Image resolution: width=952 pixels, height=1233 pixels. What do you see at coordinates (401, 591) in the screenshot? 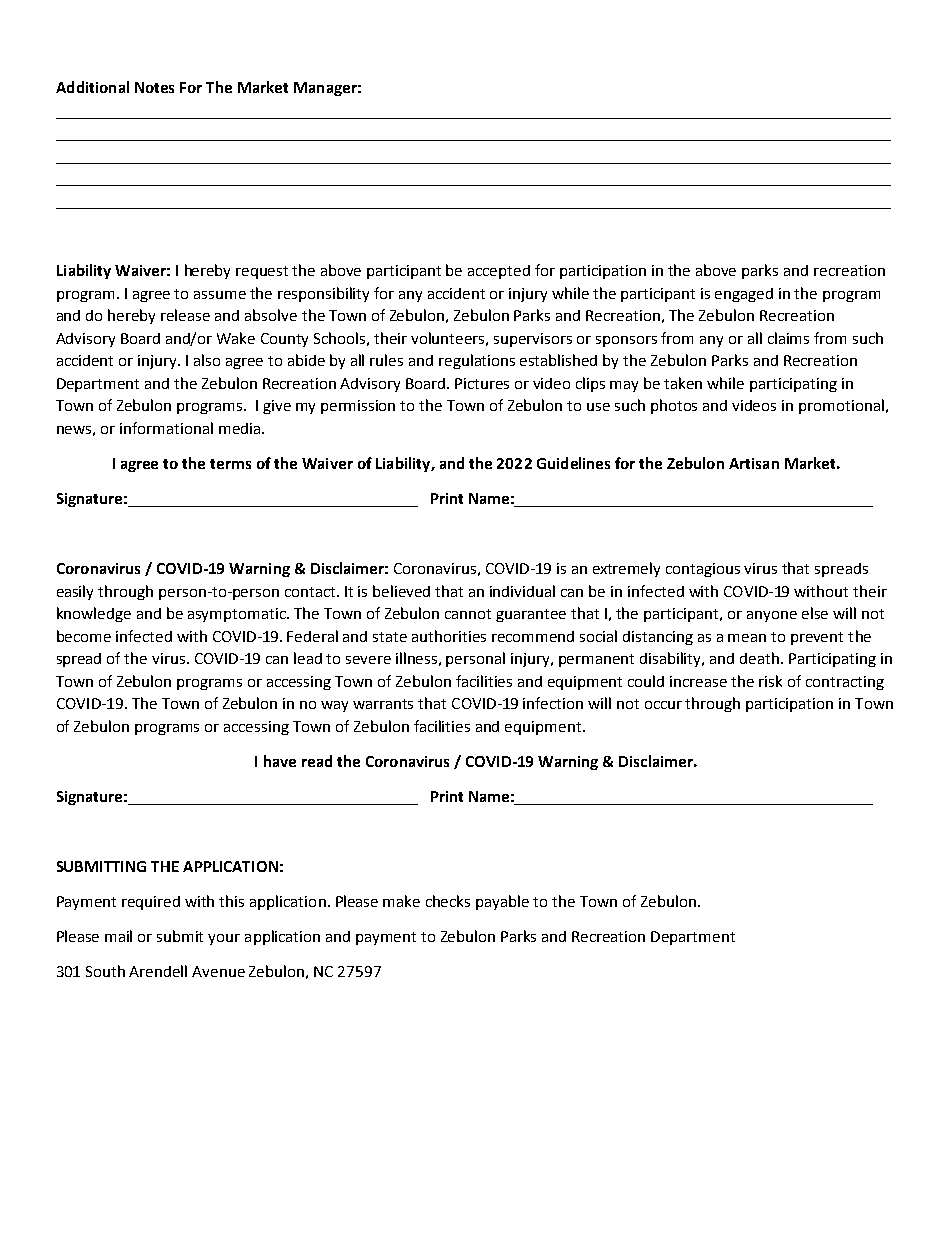
I see `believed` at bounding box center [401, 591].
